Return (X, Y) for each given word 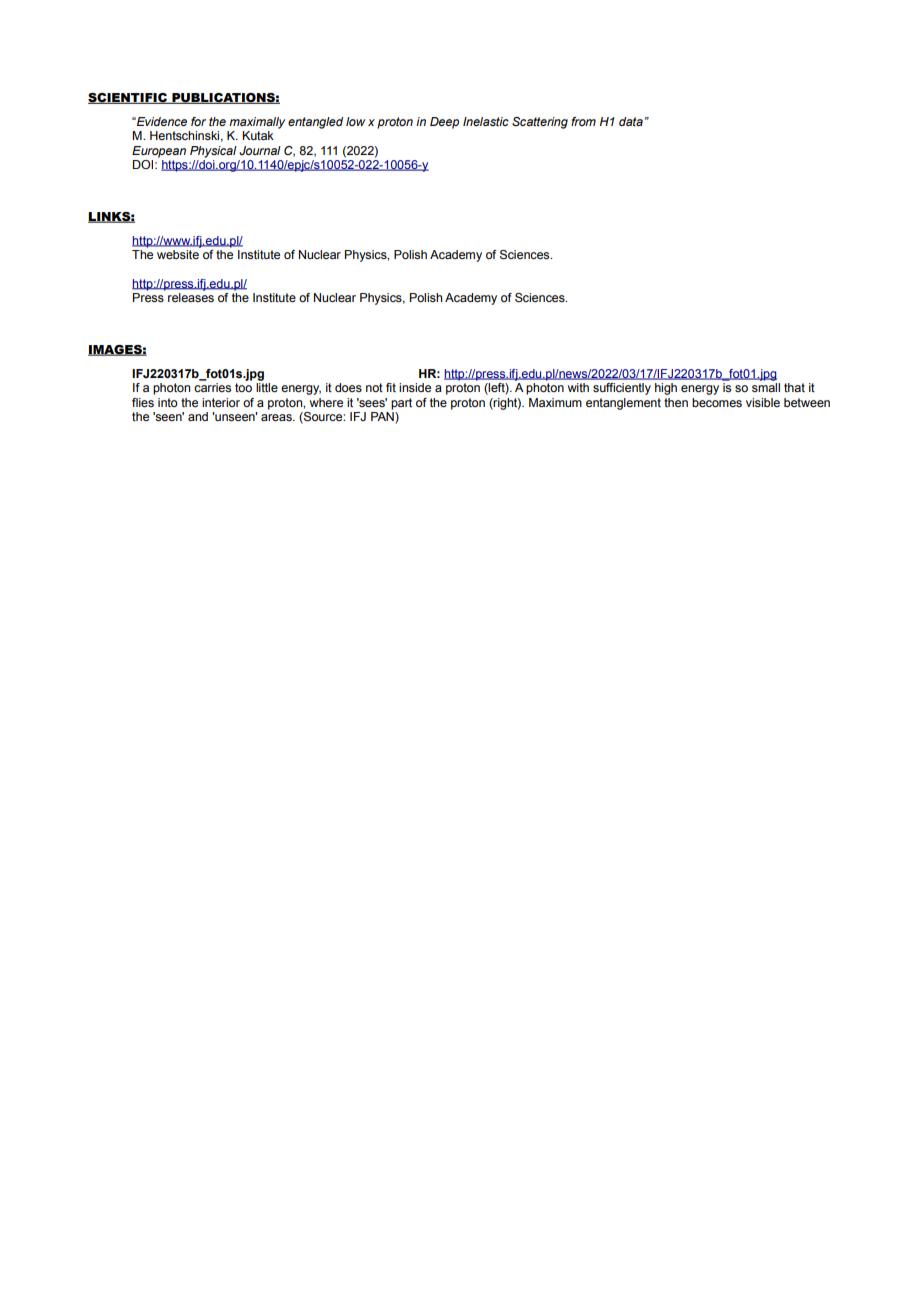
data (631, 121)
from (583, 121)
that (794, 387)
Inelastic (486, 121)
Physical (213, 152)
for (198, 121)
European (159, 152)
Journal (260, 150)
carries (212, 387)
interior (221, 402)
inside (415, 387)
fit (391, 387)
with (578, 387)
